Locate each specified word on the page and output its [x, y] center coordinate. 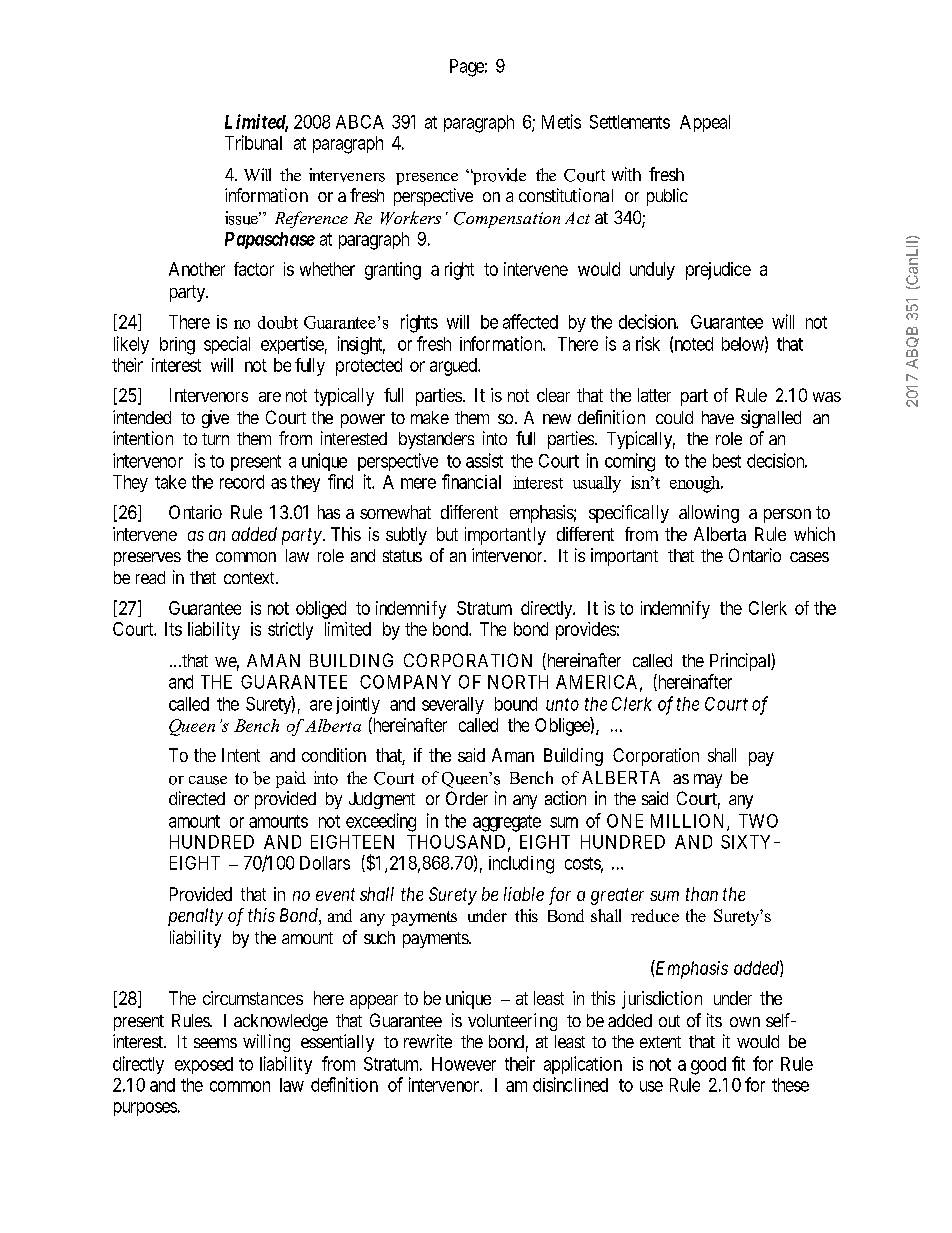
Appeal [705, 123]
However [464, 1064]
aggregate [507, 823]
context [250, 578]
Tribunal [253, 142]
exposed [204, 1065]
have [718, 417]
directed [197, 798]
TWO [758, 821]
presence [427, 179]
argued [454, 367]
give [215, 419]
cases [809, 557]
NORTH [518, 682]
